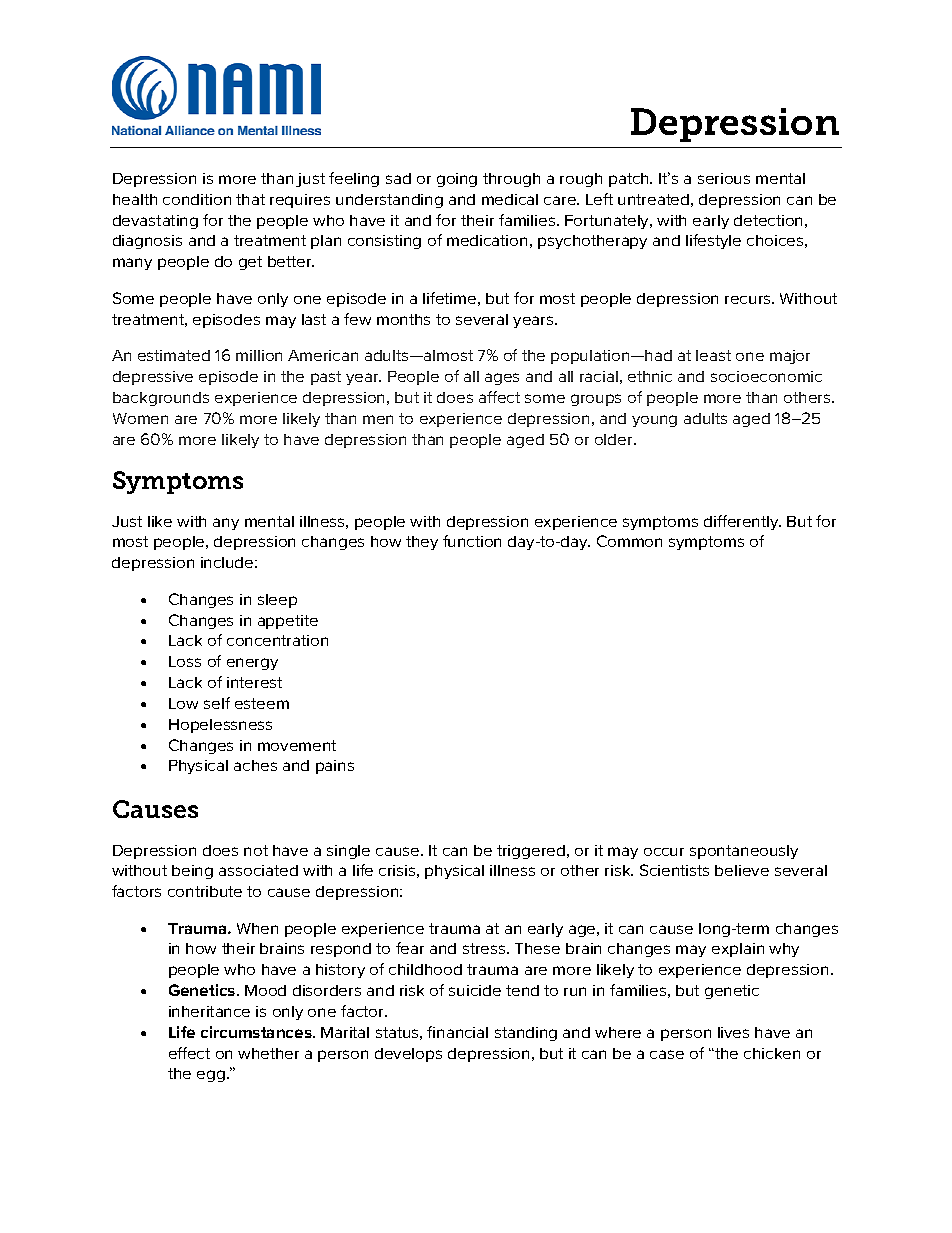 The height and width of the page is (1233, 952). Describe the element at coordinates (205, 891) in the page. I see `contribute` at that location.
